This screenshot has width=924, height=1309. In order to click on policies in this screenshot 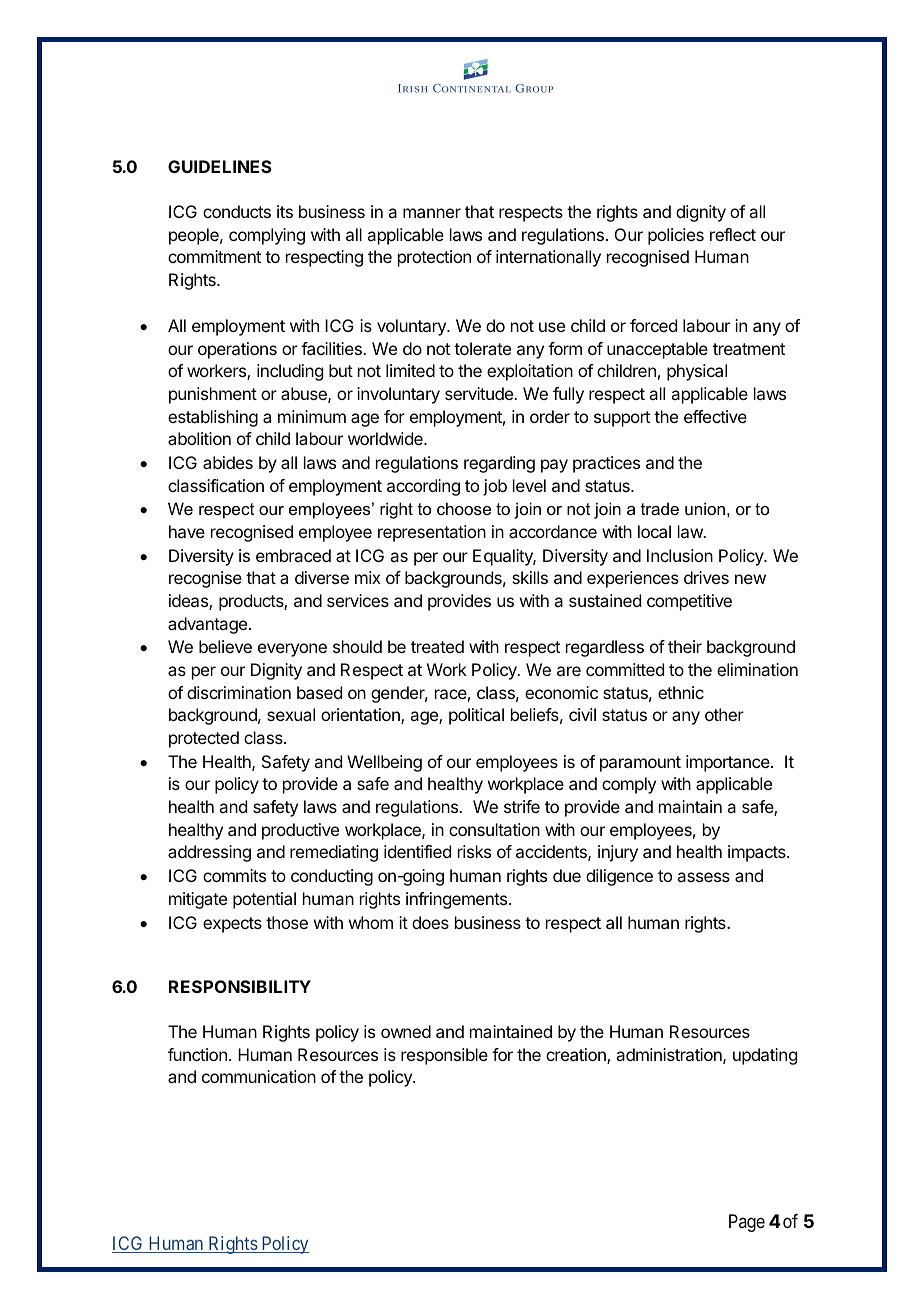, I will do `click(676, 236)`.
